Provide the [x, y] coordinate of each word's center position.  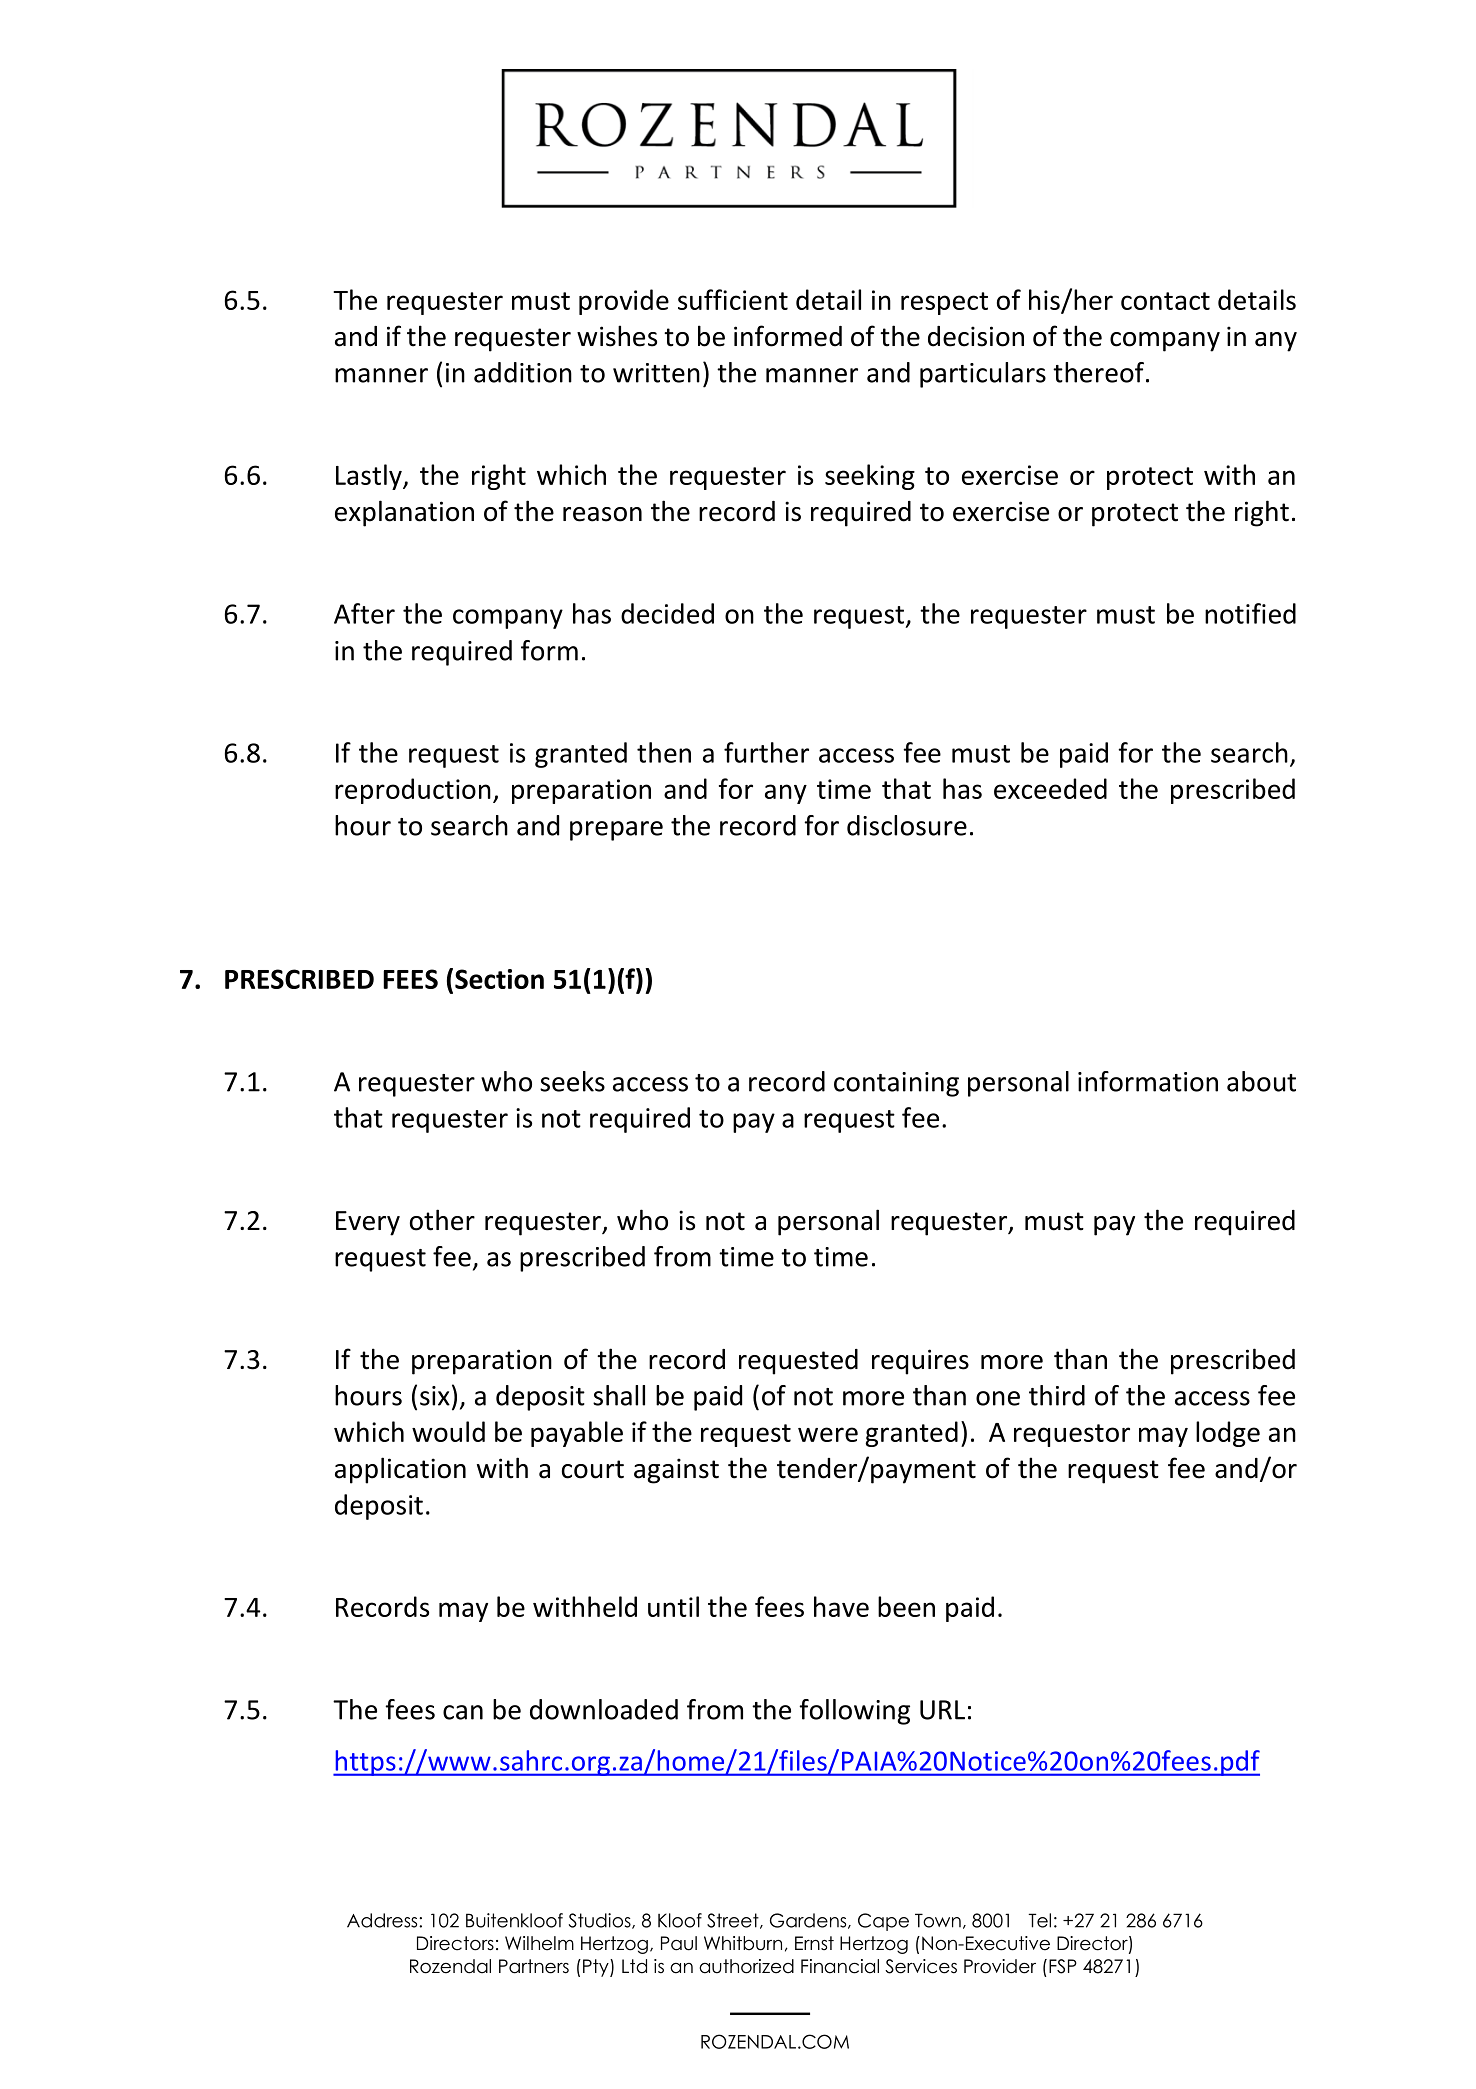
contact [1165, 301]
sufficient [733, 299]
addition [523, 372]
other [442, 1220]
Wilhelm [539, 1943]
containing [896, 1084]
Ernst [814, 1943]
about [1261, 1081]
